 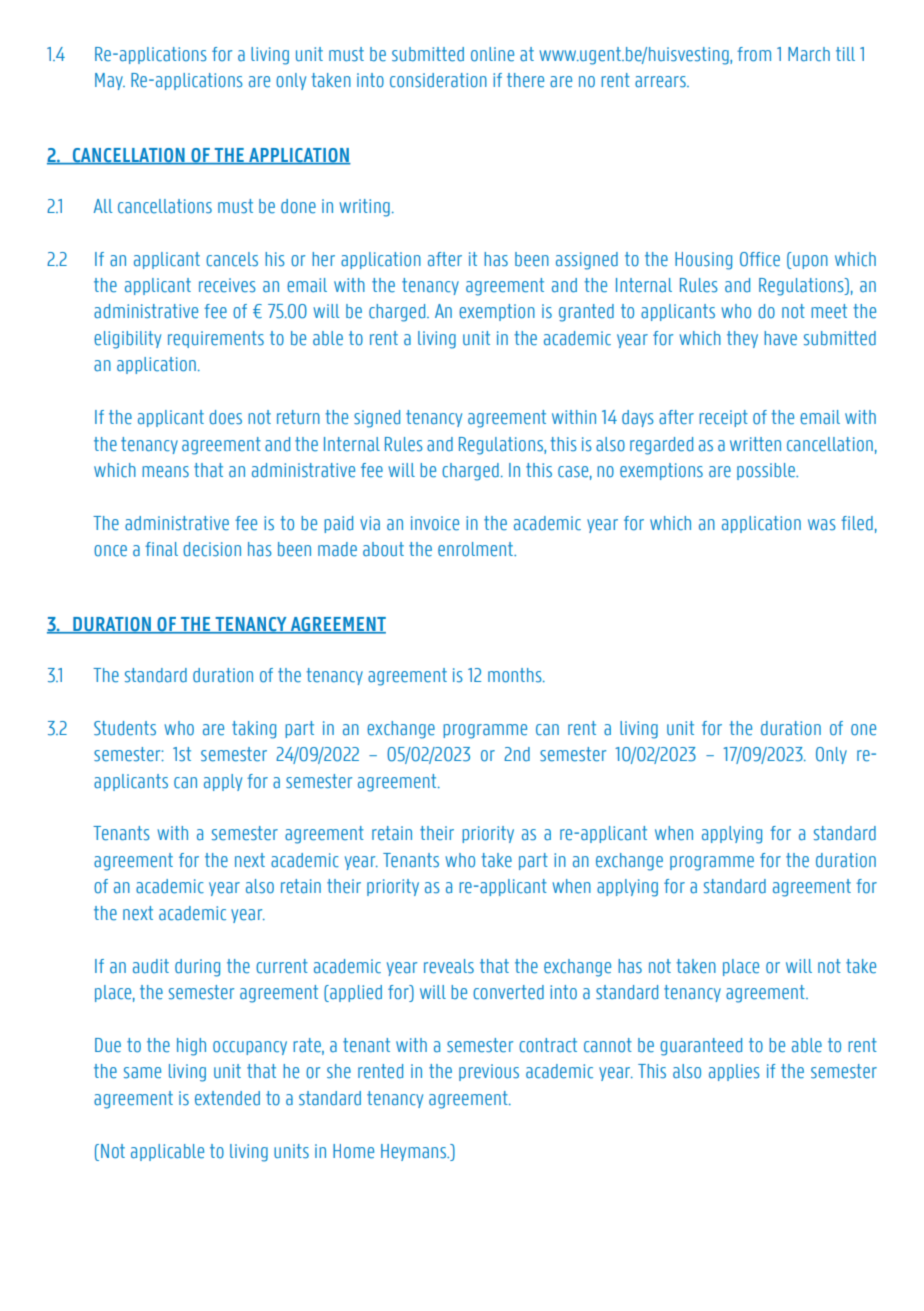 I want to click on was, so click(x=822, y=525).
